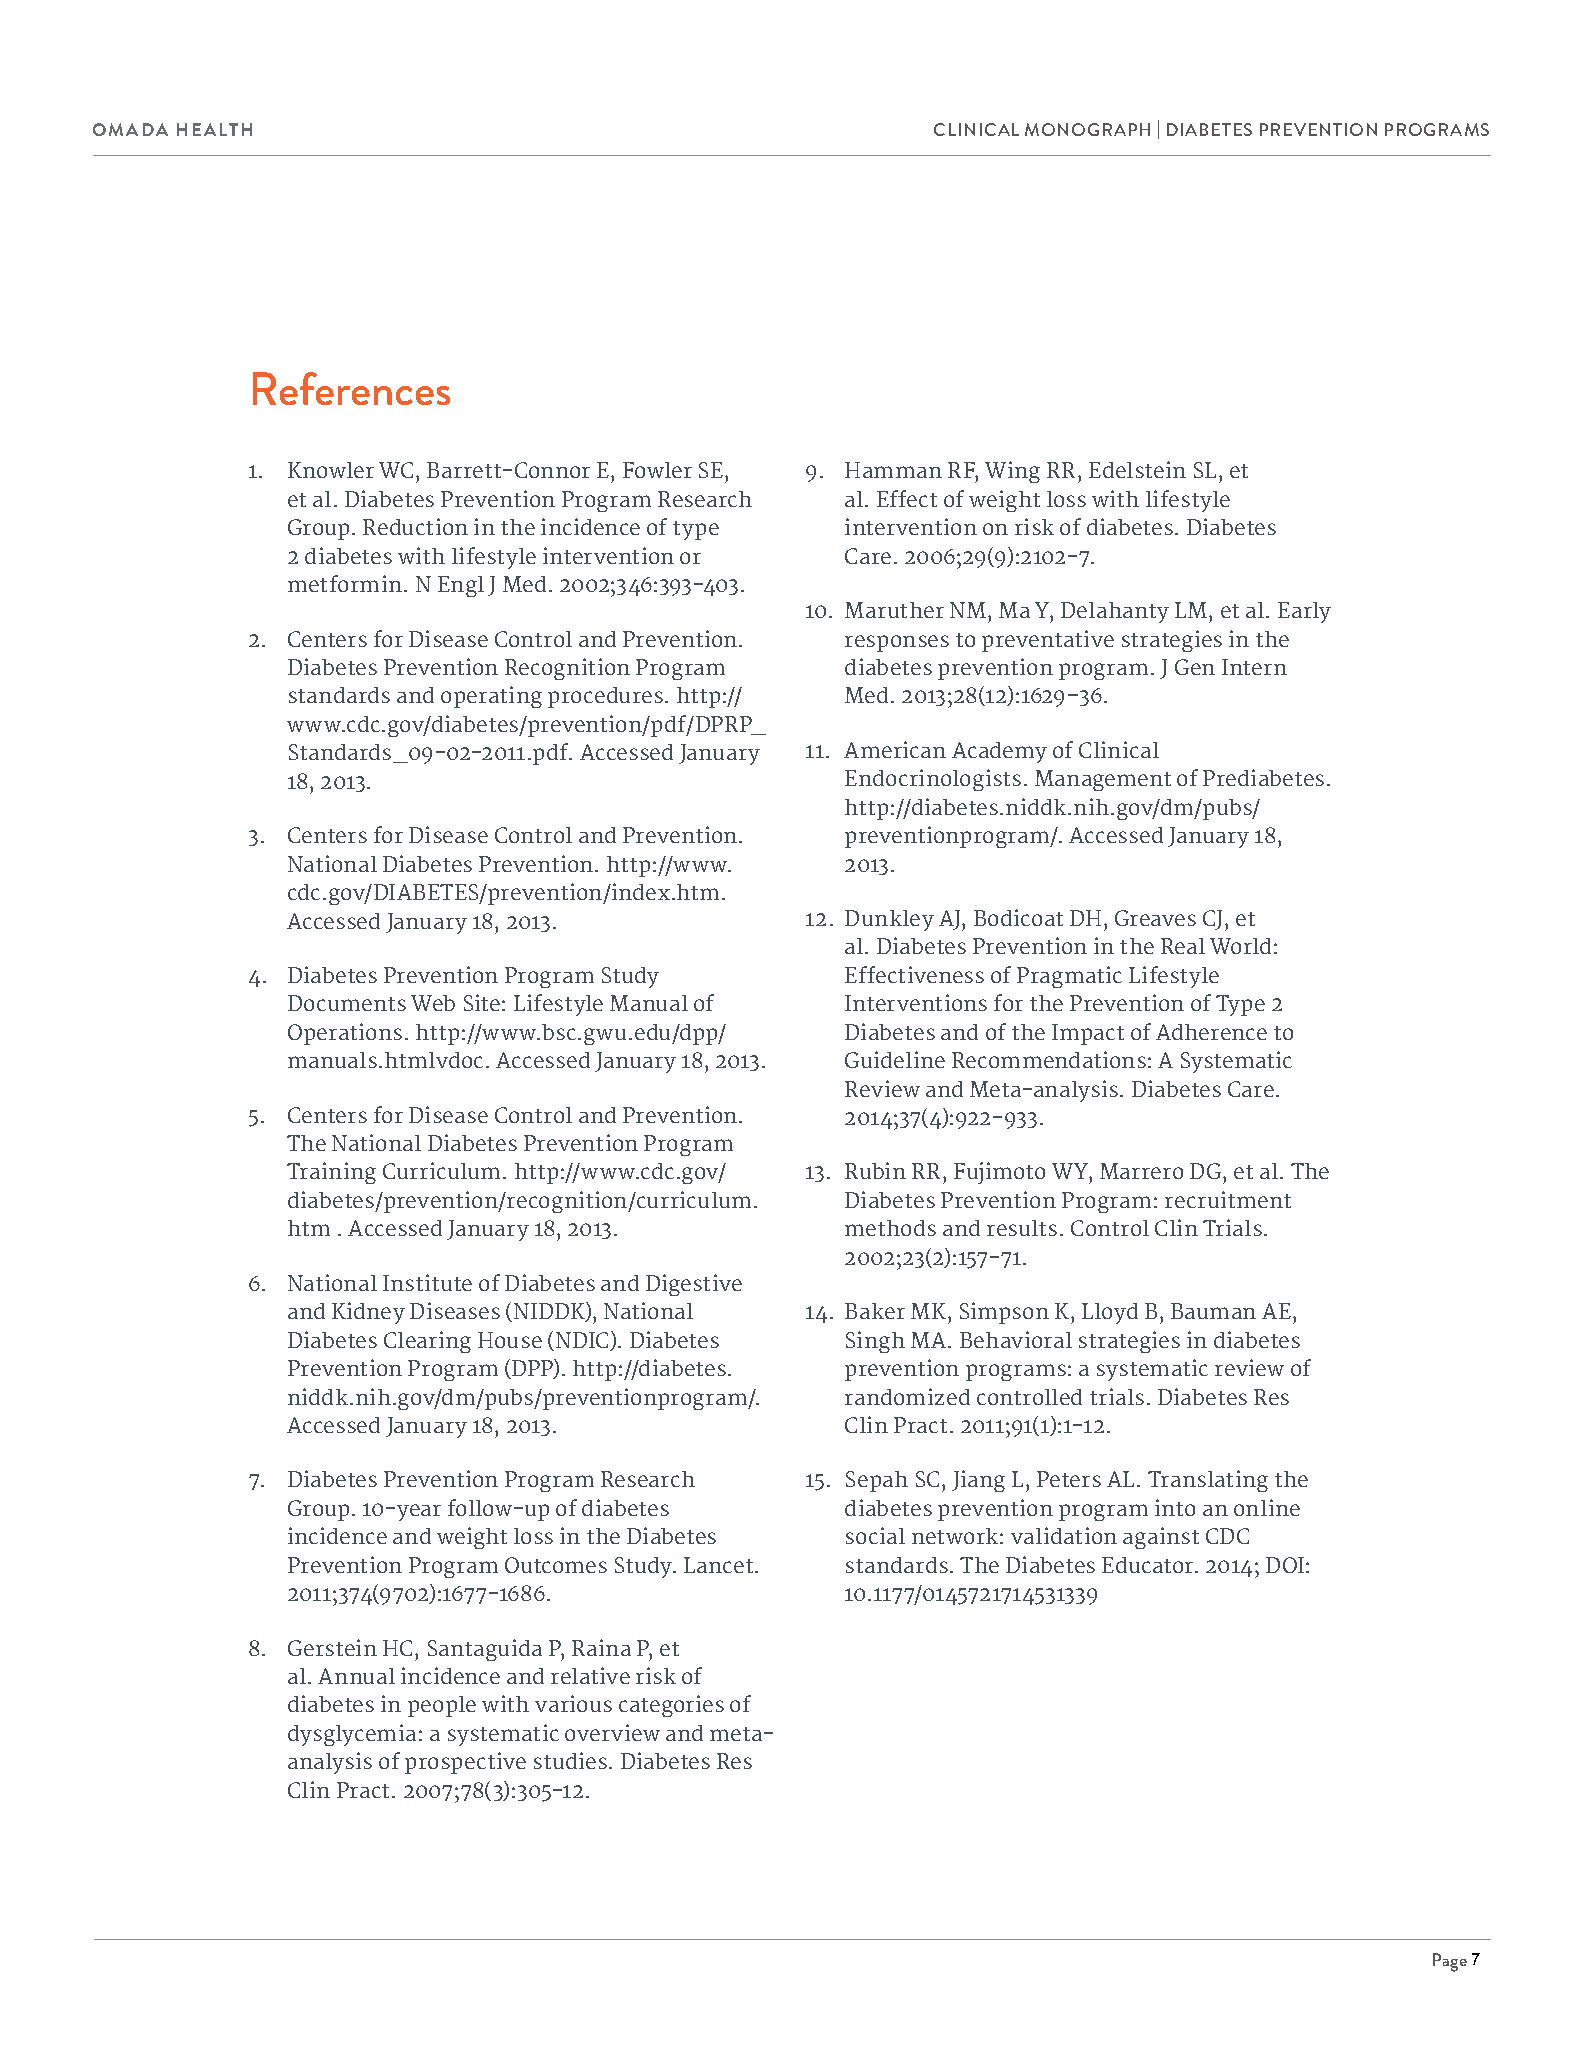 This image has width=1584, height=2049. Describe the element at coordinates (351, 388) in the image. I see `References` at that location.
